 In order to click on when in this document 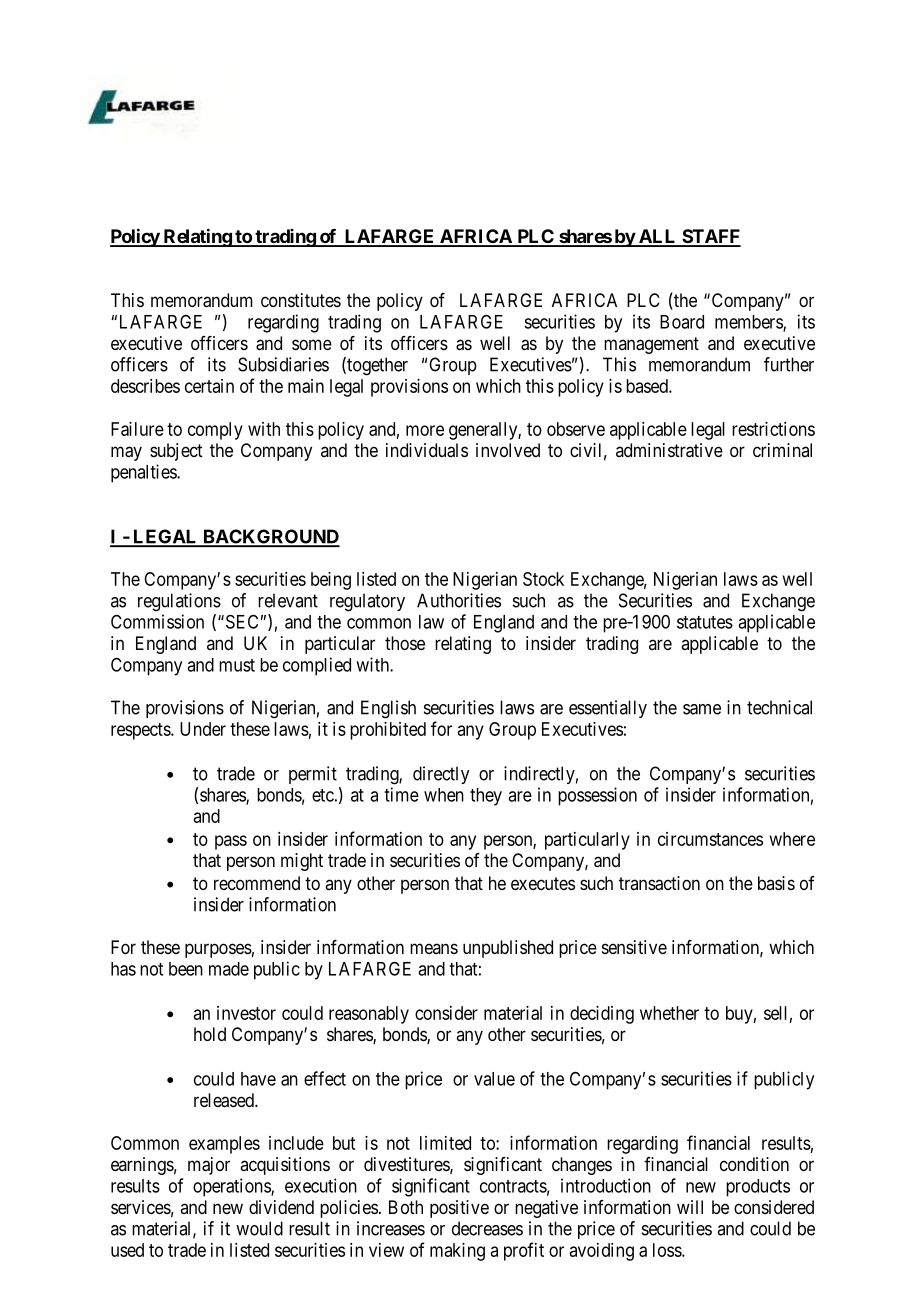, I will do `click(444, 795)`.
